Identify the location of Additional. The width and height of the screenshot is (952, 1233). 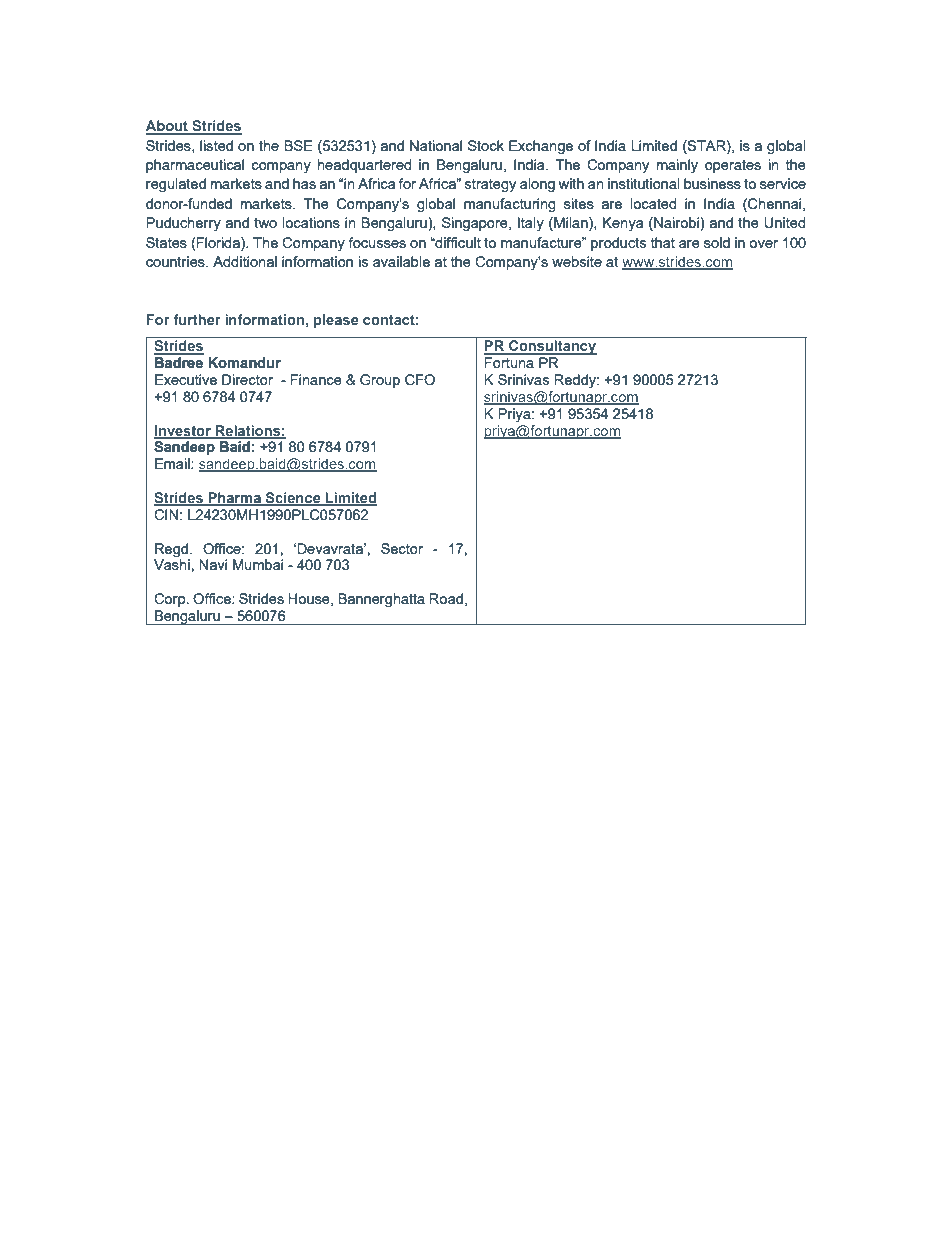
(245, 261).
